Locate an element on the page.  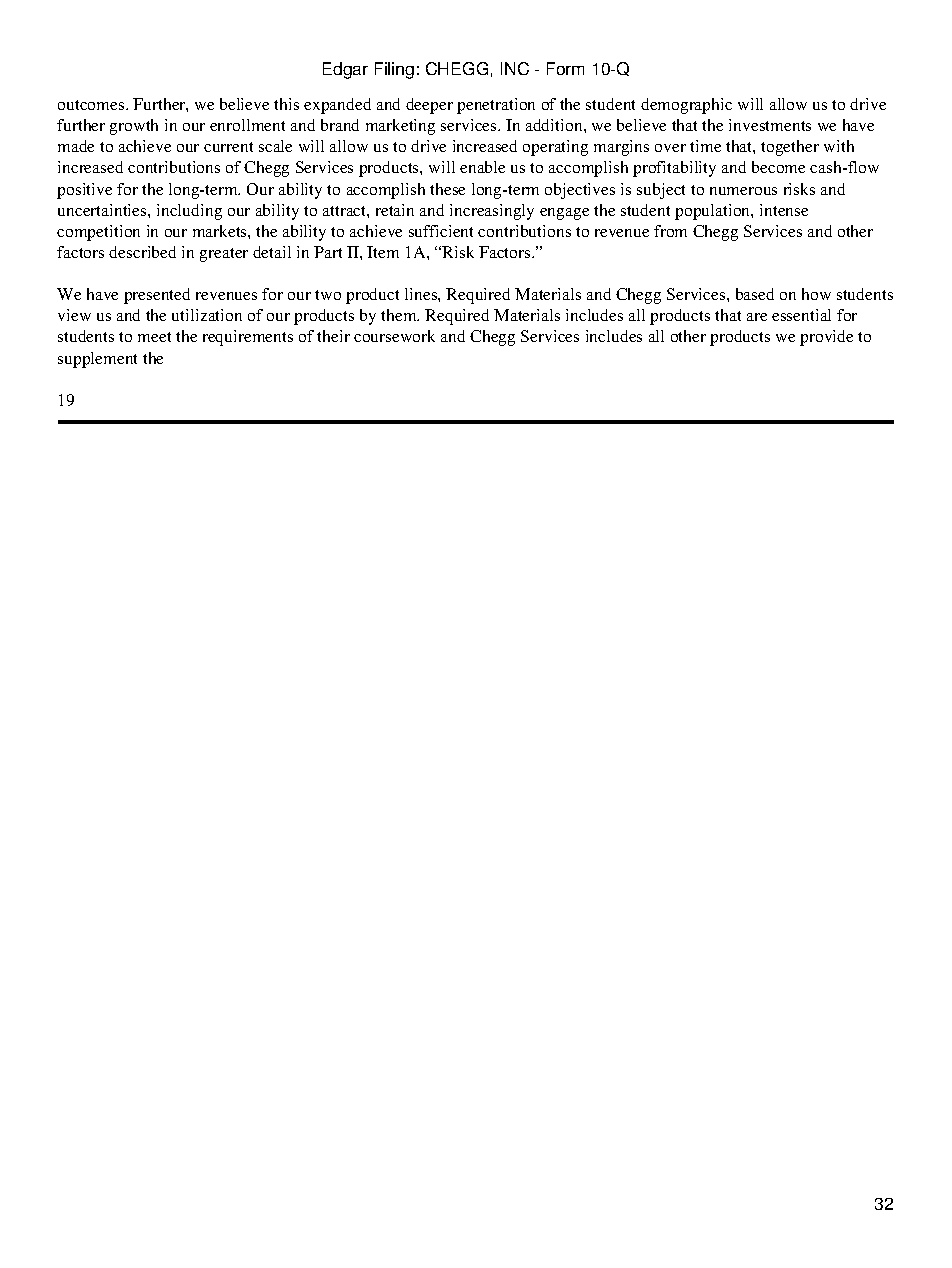
current is located at coordinates (228, 147).
